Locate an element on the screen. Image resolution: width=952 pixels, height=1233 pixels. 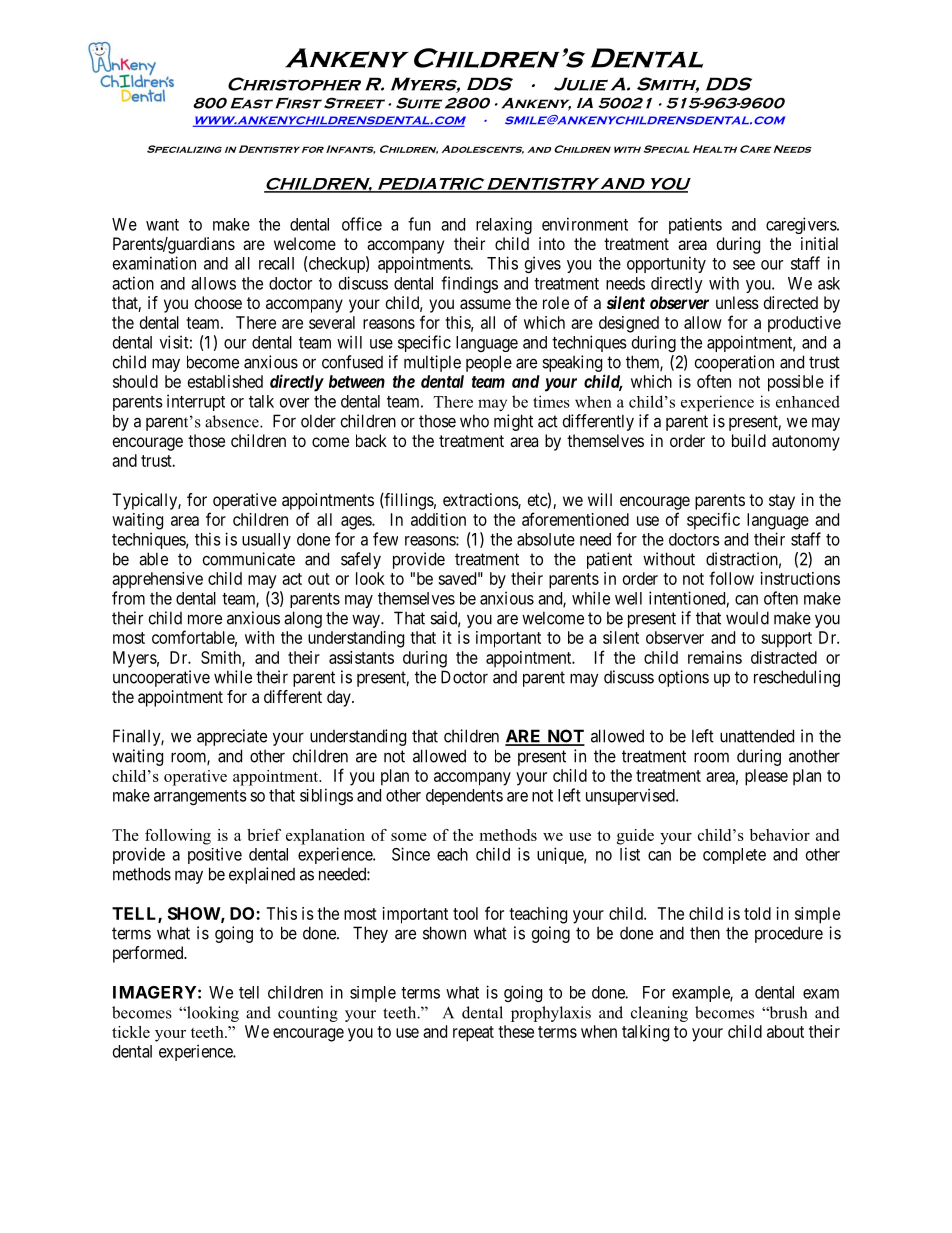
addition is located at coordinates (438, 519).
